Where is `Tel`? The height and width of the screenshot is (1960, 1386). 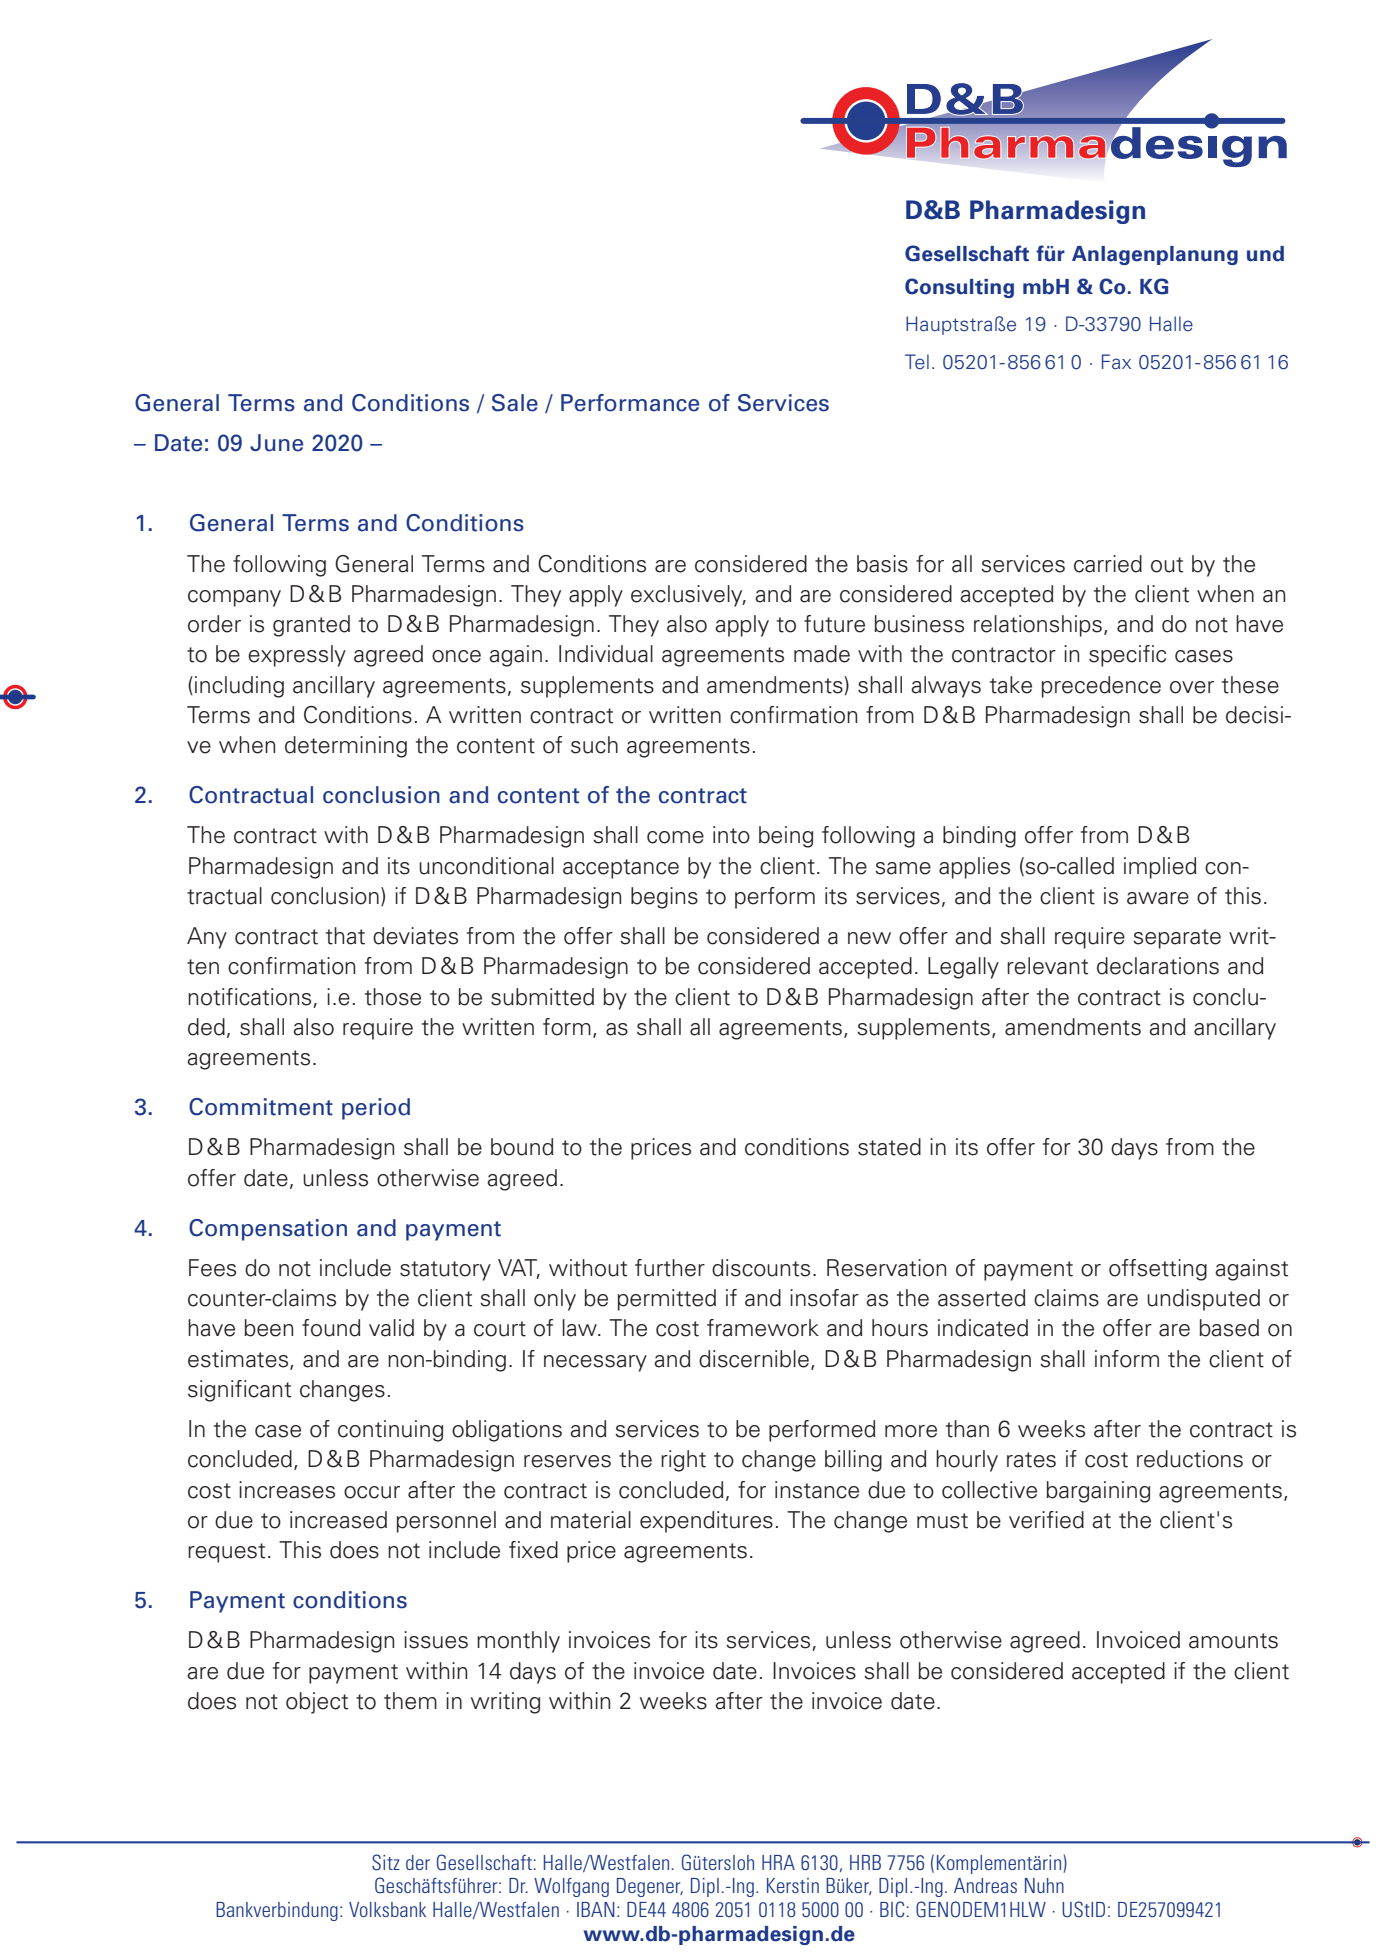 Tel is located at coordinates (917, 362).
